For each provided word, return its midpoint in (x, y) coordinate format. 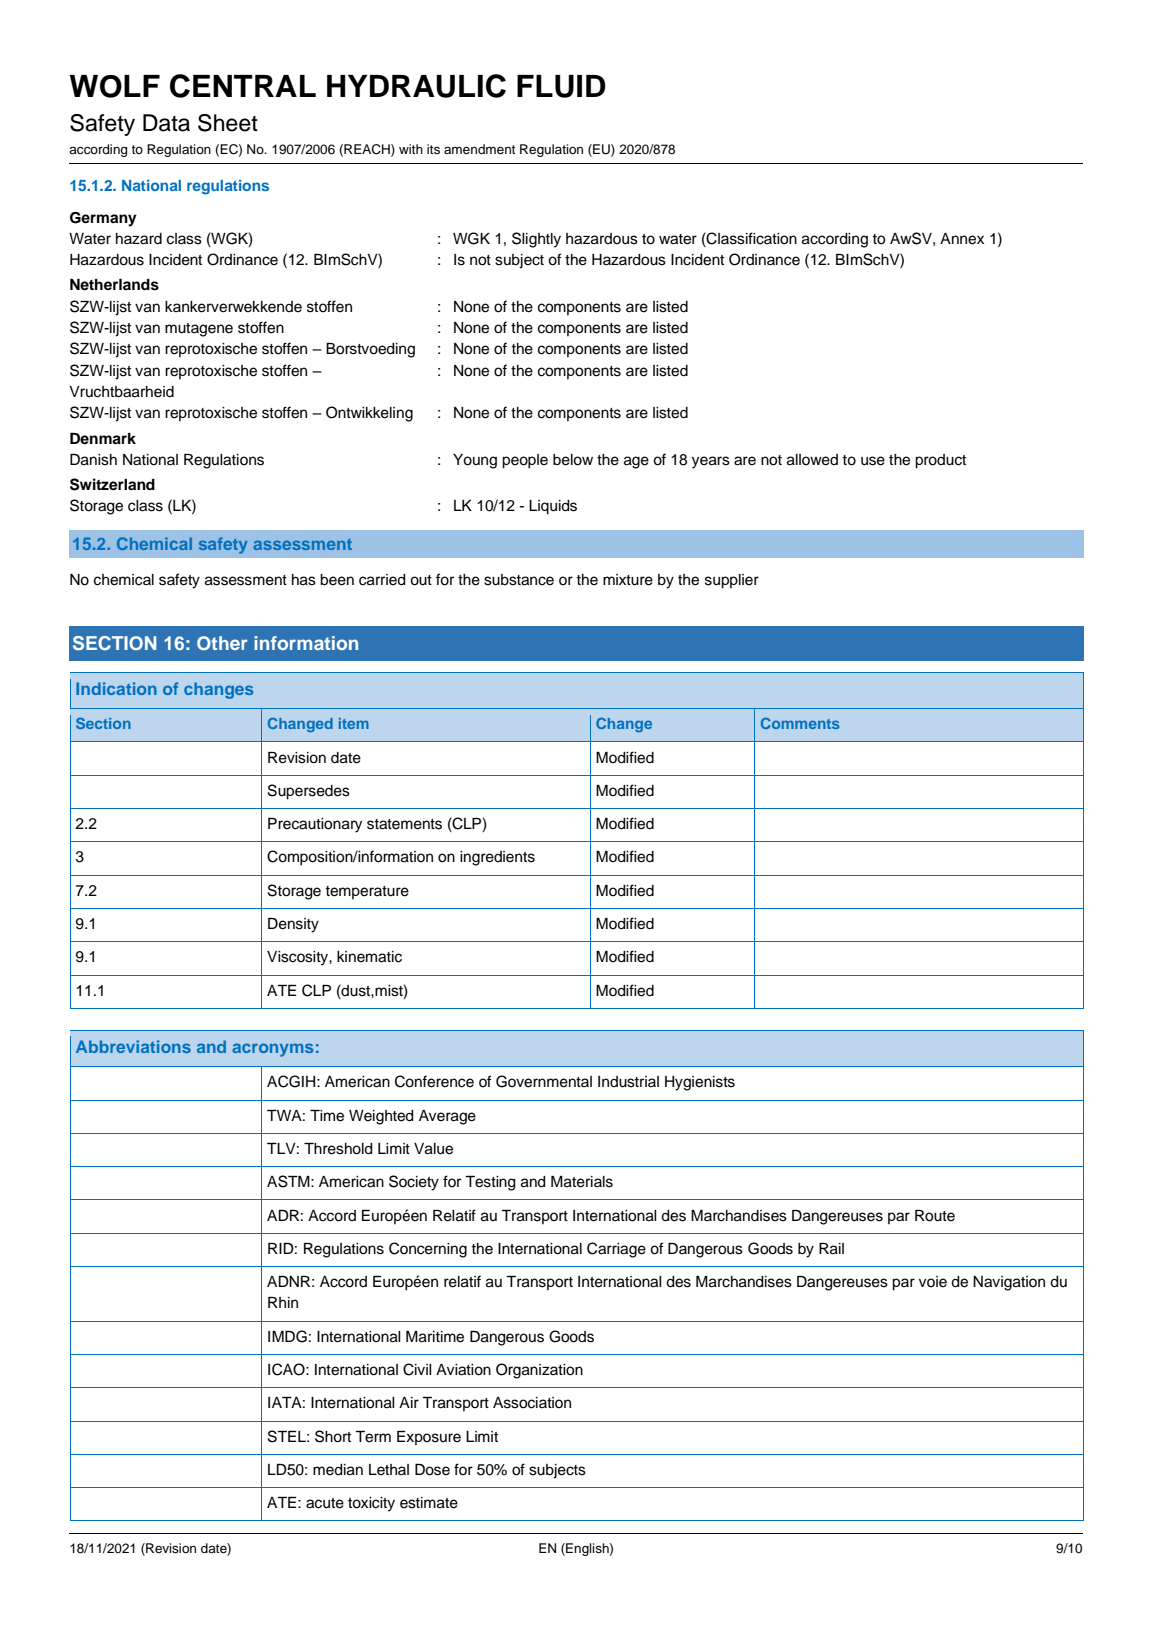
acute (325, 1503)
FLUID (561, 86)
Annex (962, 239)
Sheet (228, 123)
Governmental (544, 1081)
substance (519, 580)
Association (532, 1403)
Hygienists (700, 1083)
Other (222, 643)
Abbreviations (133, 1046)
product (940, 461)
